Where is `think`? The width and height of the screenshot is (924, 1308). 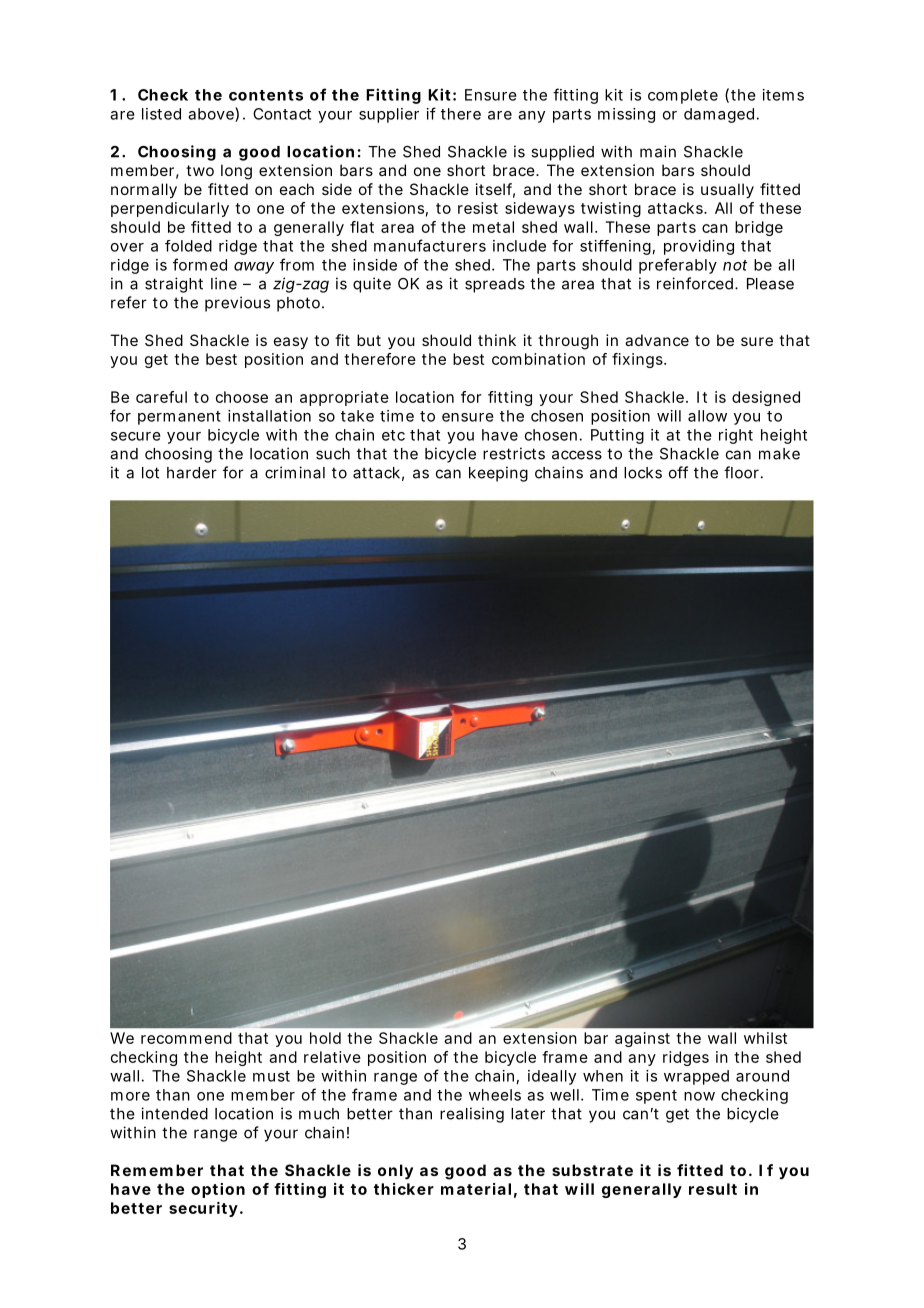
think is located at coordinates (497, 340).
